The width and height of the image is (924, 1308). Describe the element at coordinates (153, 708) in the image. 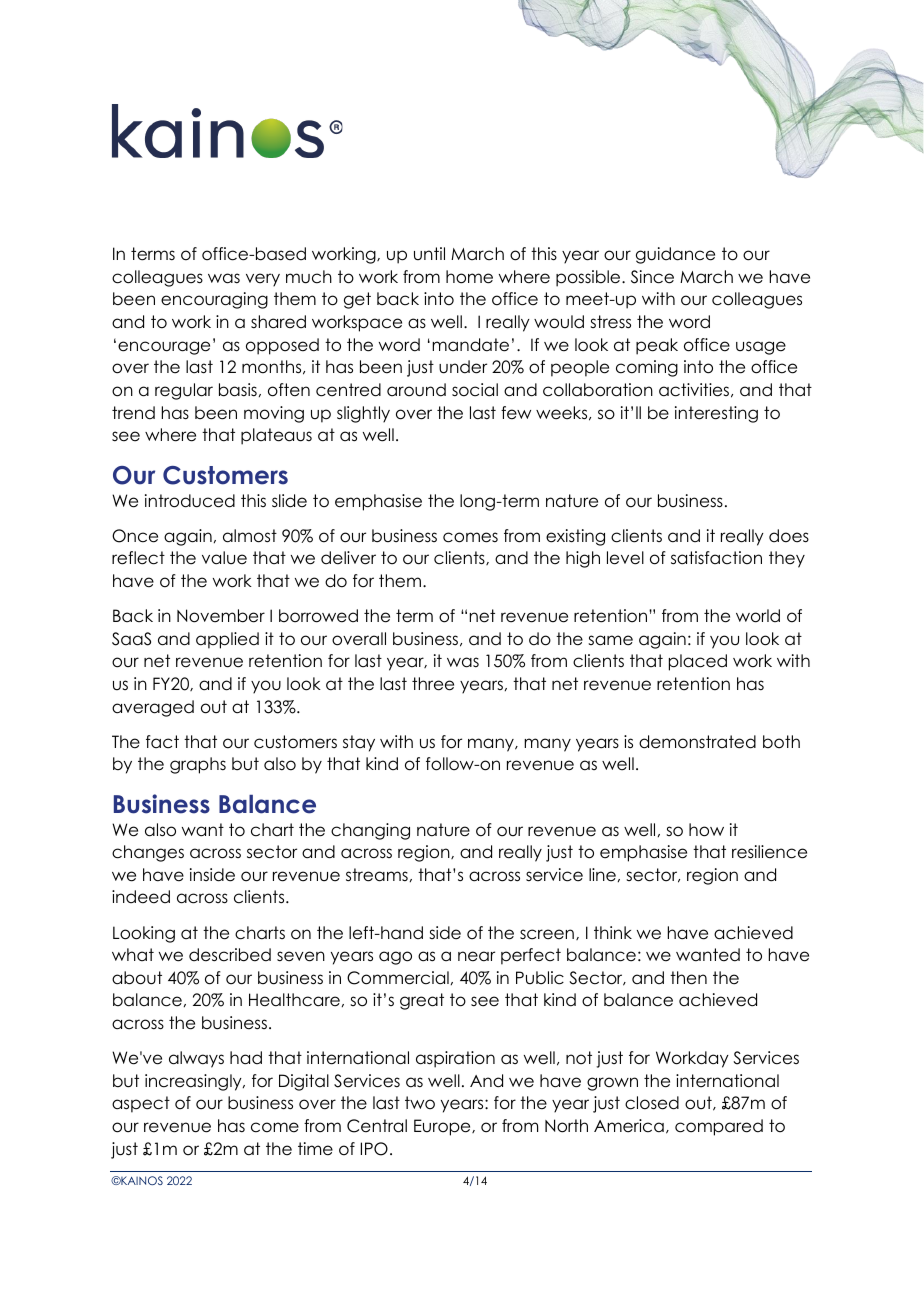

I see `averaged` at that location.
